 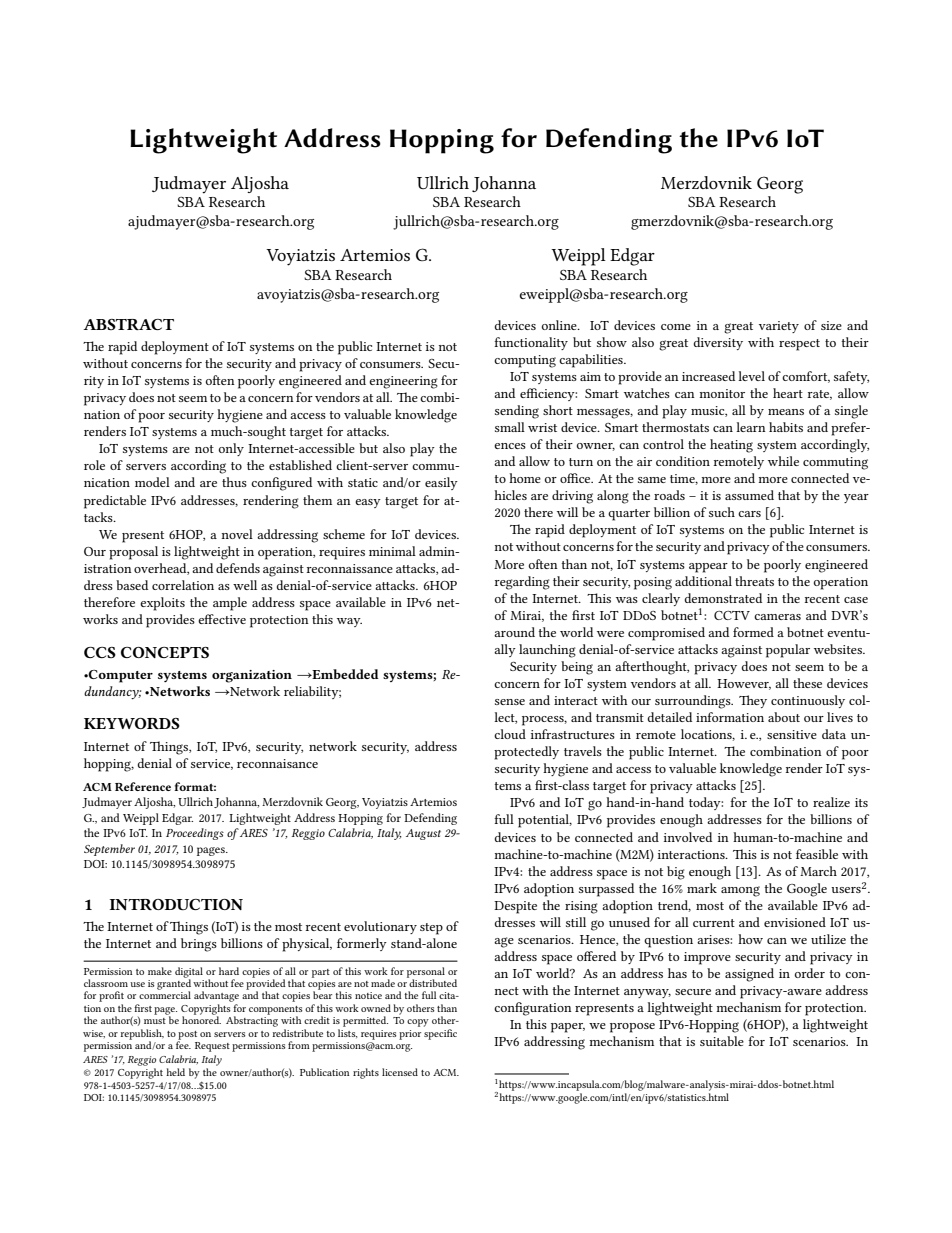 What do you see at coordinates (799, 345) in the image?
I see `respect` at bounding box center [799, 345].
